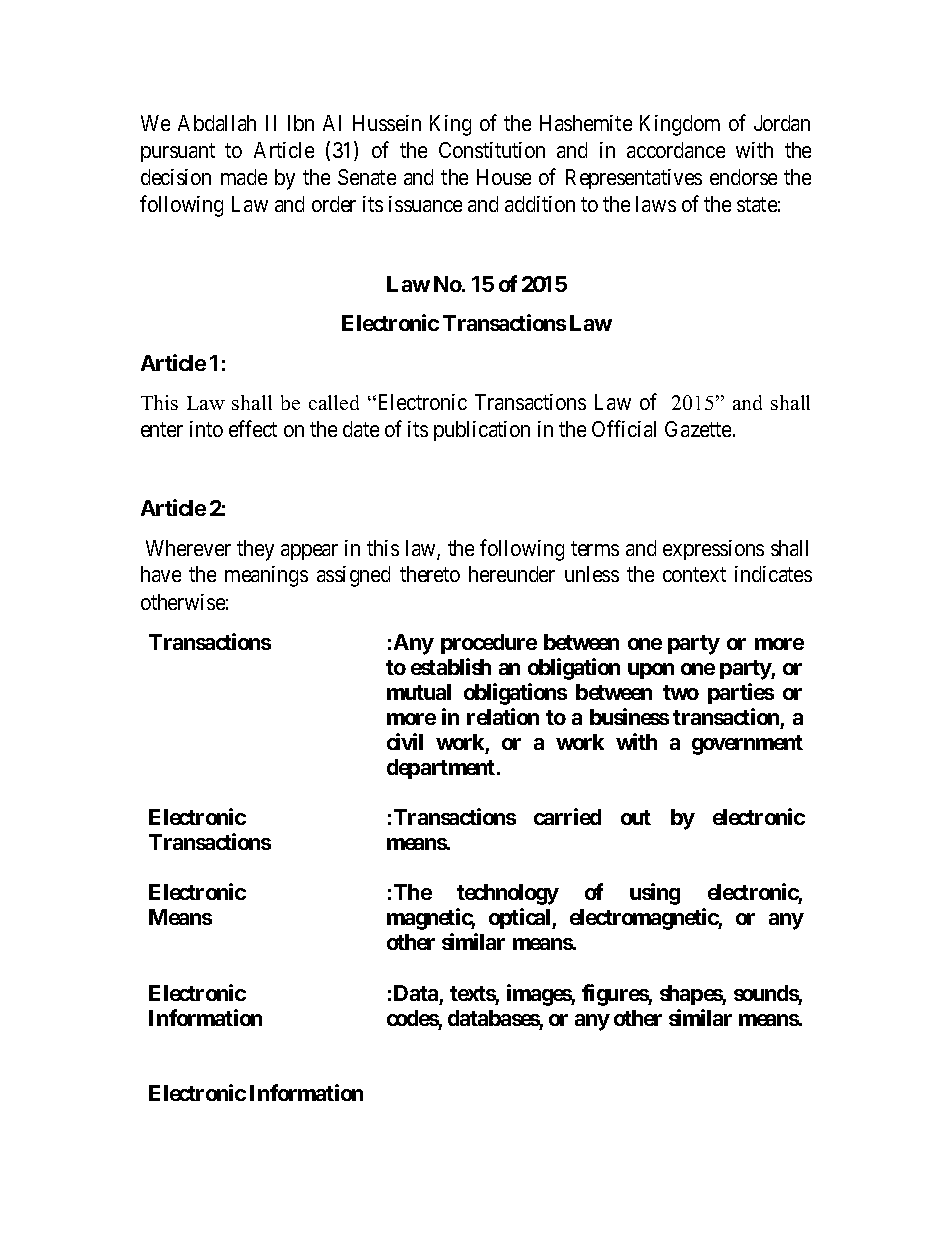 This image has height=1233, width=952. Describe the element at coordinates (508, 894) in the image. I see `technology` at that location.
